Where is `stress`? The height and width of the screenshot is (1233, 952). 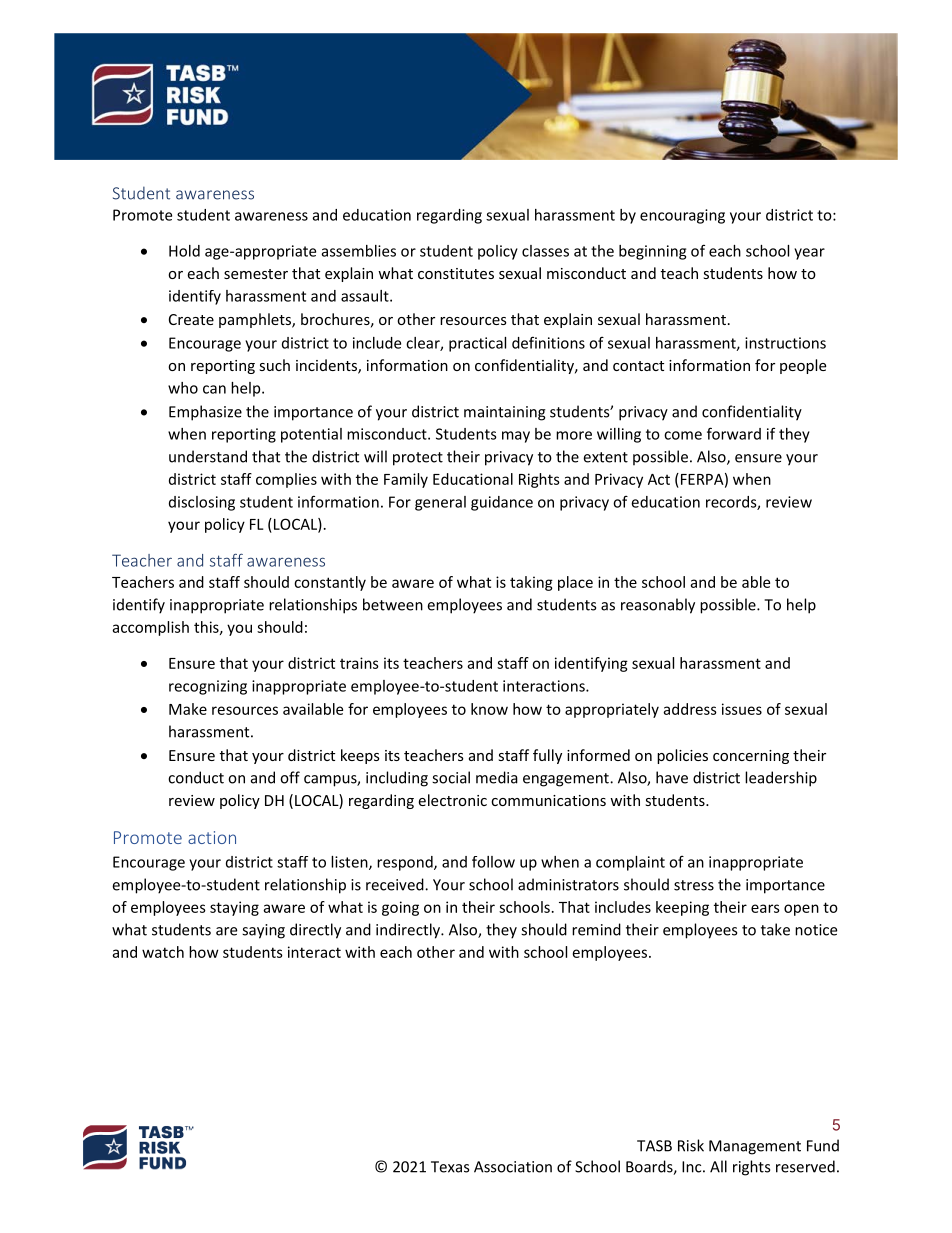 stress is located at coordinates (694, 885).
